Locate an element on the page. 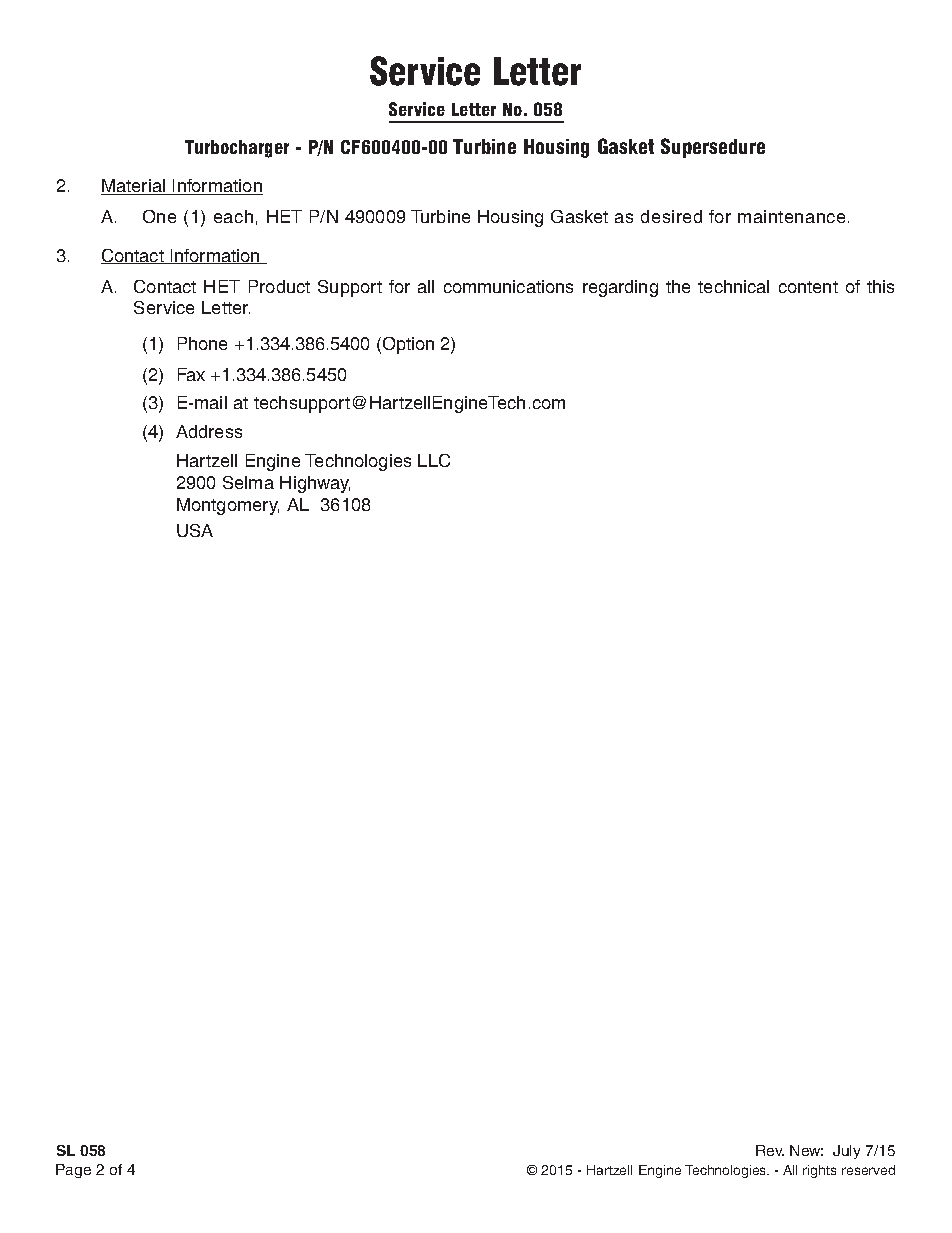 Image resolution: width=952 pixels, height=1233 pixels. communications is located at coordinates (508, 286).
